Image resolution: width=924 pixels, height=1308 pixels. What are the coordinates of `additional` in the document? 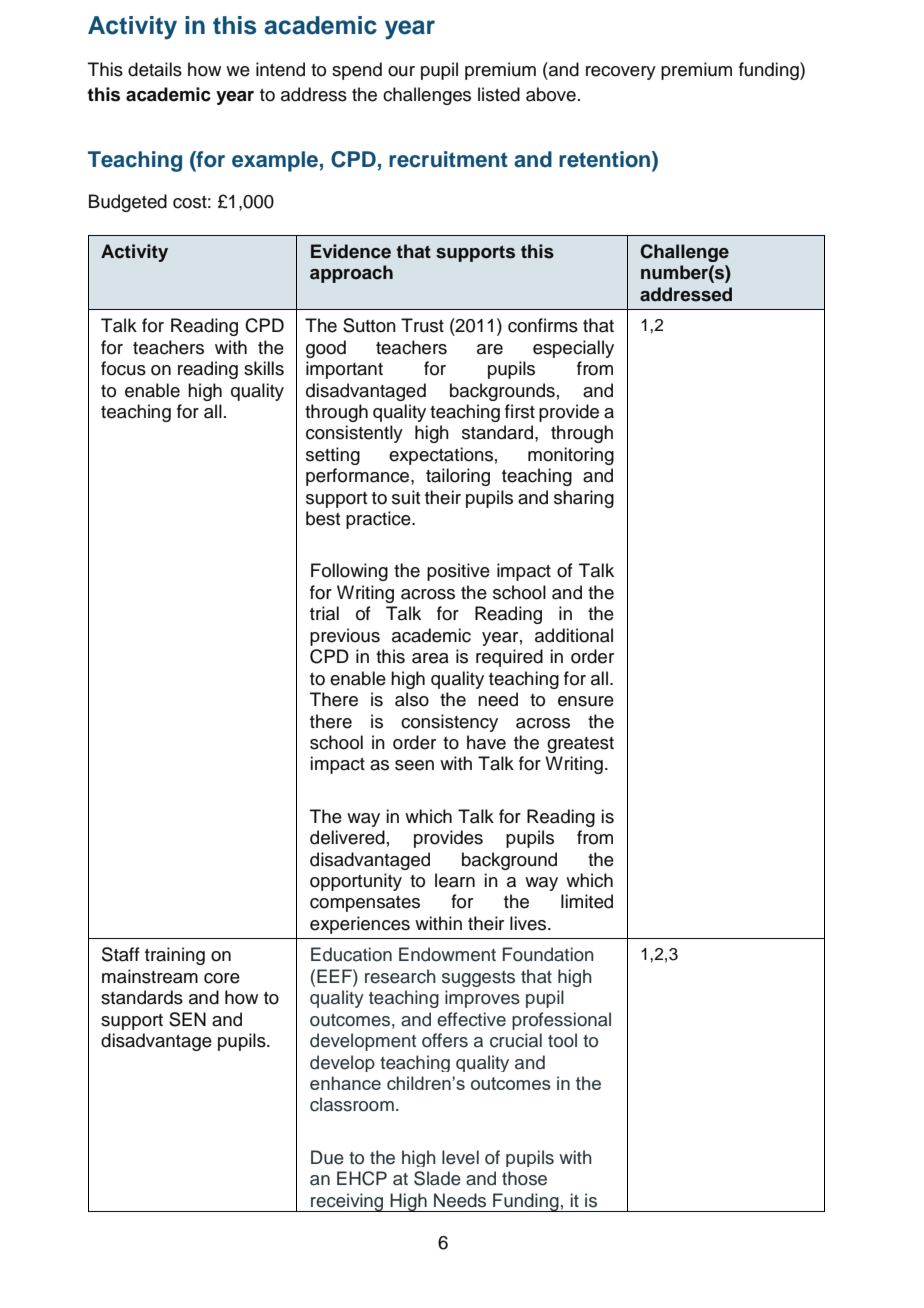 It's located at (574, 635).
